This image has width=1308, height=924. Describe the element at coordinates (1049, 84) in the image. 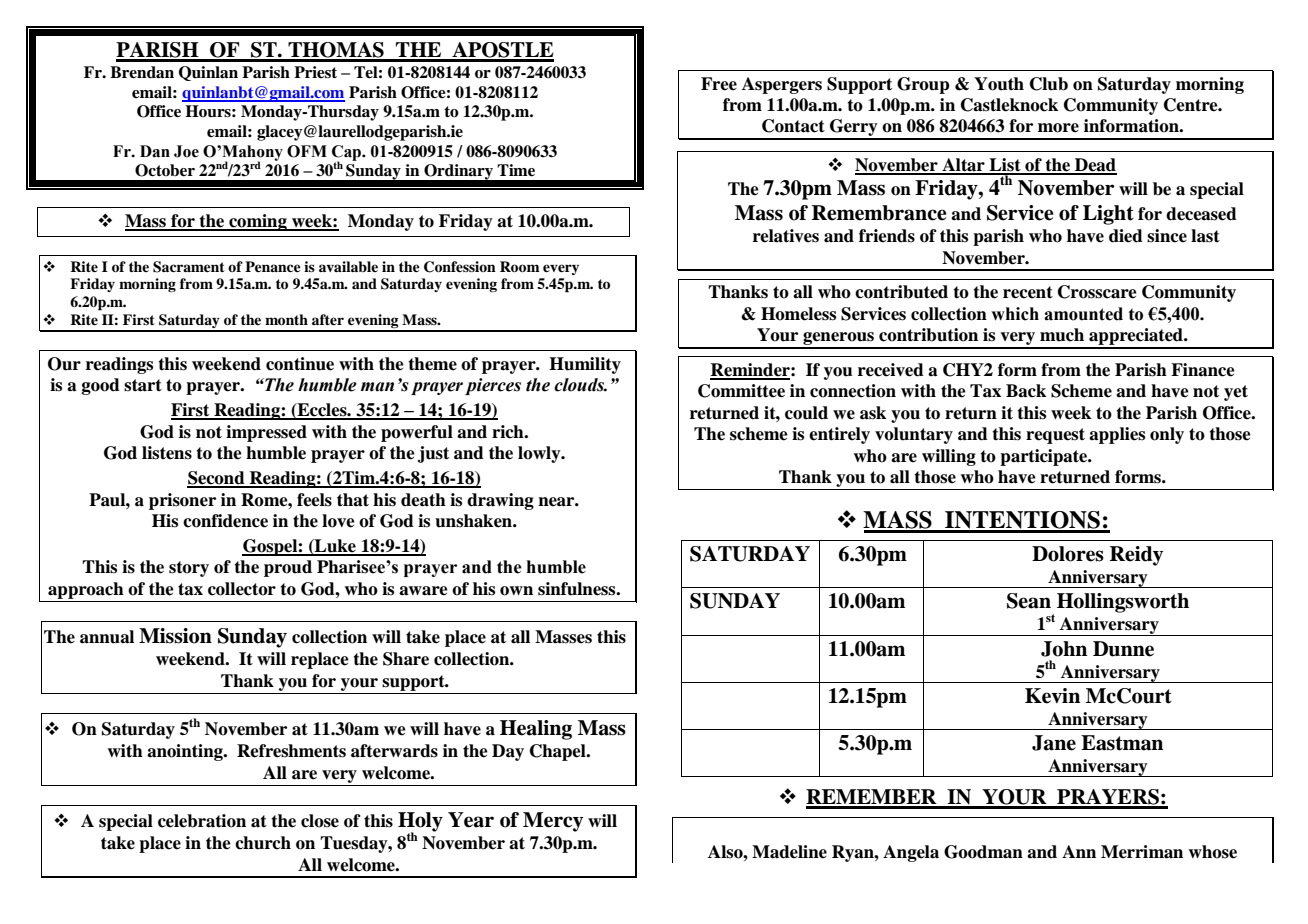

I see `Club` at that location.
